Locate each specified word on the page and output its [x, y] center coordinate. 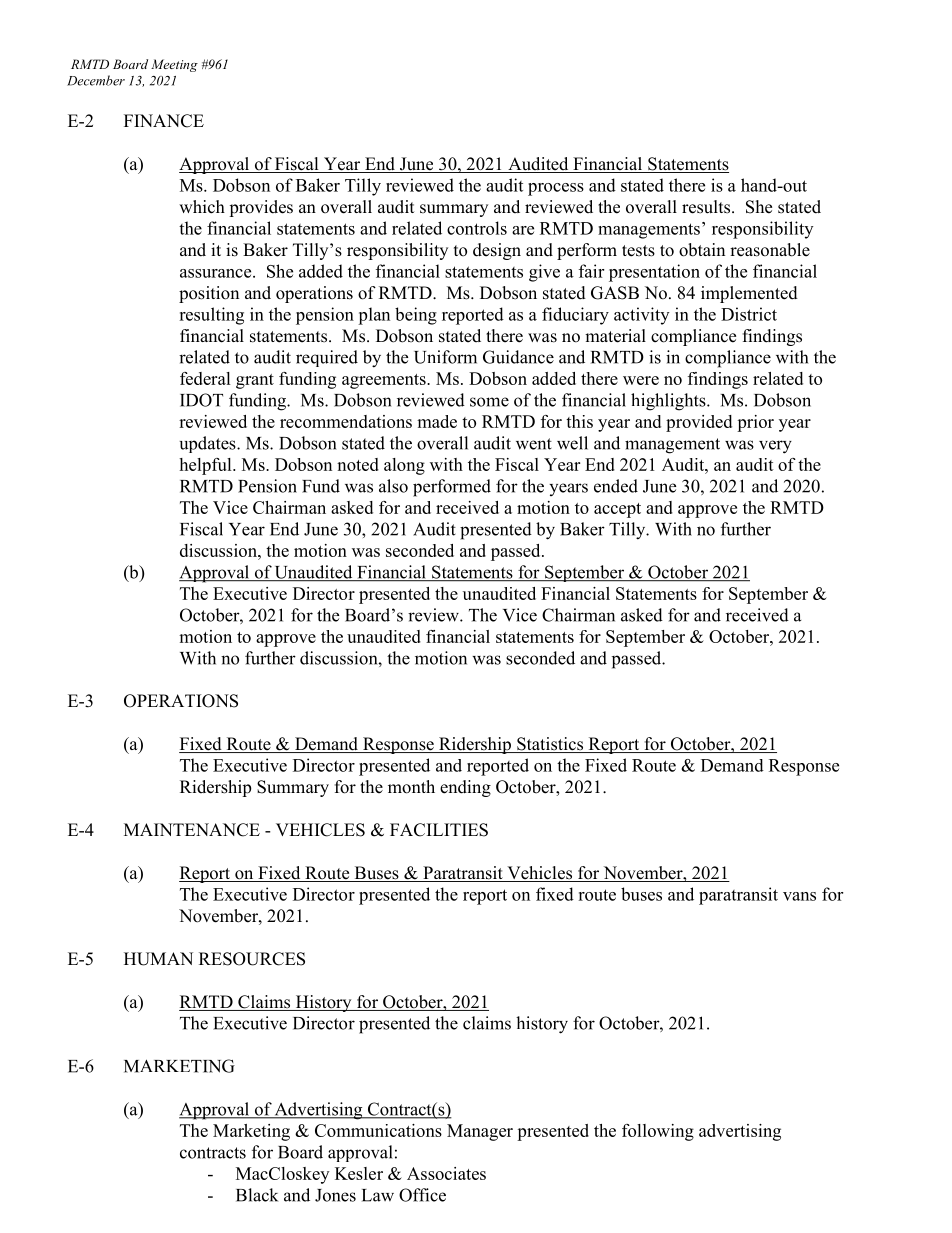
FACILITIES [439, 830]
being [416, 316]
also [393, 486]
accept [617, 510]
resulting [211, 316]
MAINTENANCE [192, 830]
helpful [206, 466]
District [749, 314]
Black [257, 1195]
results [707, 207]
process [556, 189]
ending [465, 788]
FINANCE [164, 121]
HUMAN [158, 959]
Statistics [550, 745]
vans [799, 896]
